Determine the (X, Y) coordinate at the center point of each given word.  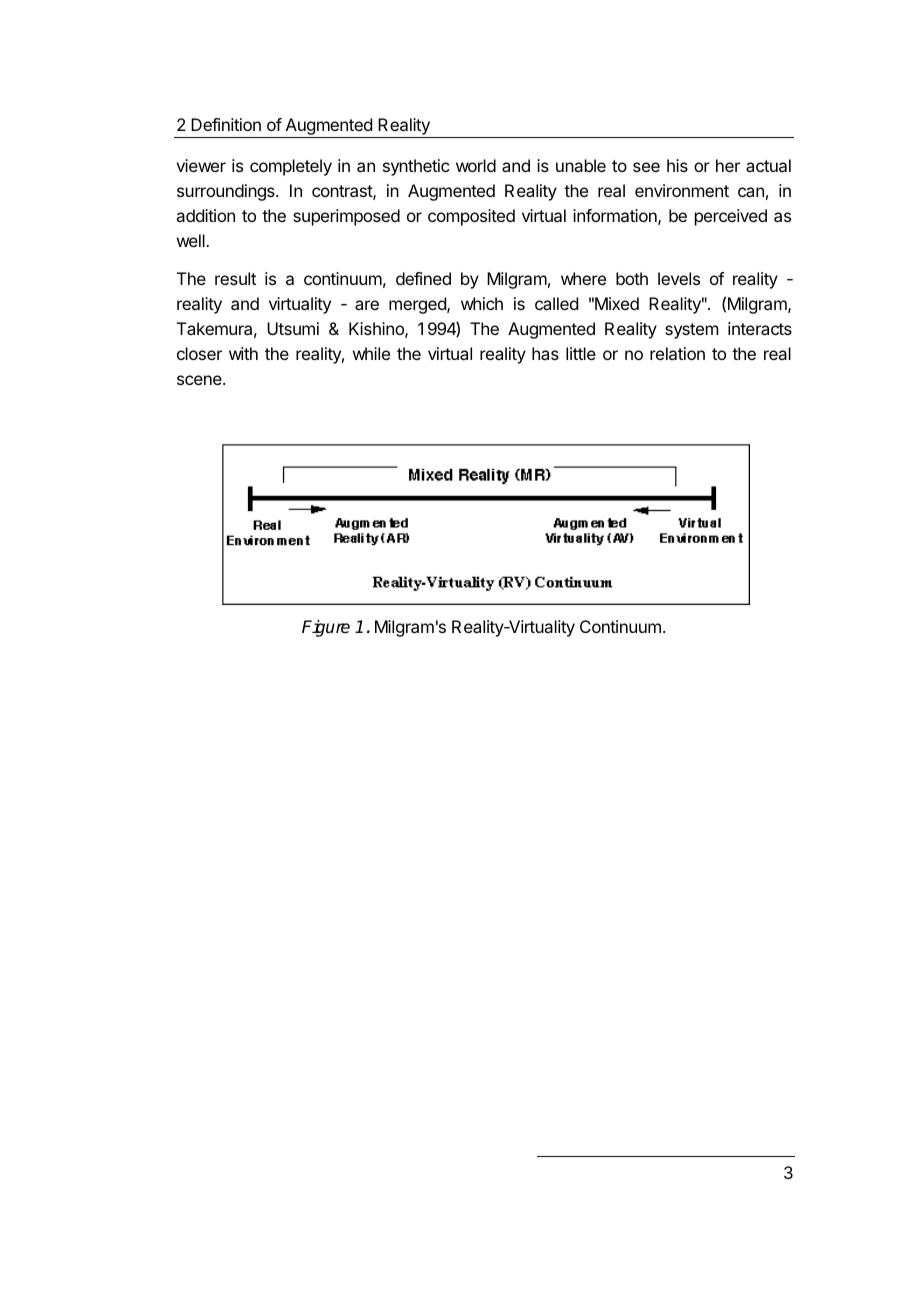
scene (200, 380)
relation (677, 353)
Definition (226, 124)
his (677, 165)
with (243, 353)
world (476, 165)
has (545, 353)
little (581, 353)
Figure (326, 628)
